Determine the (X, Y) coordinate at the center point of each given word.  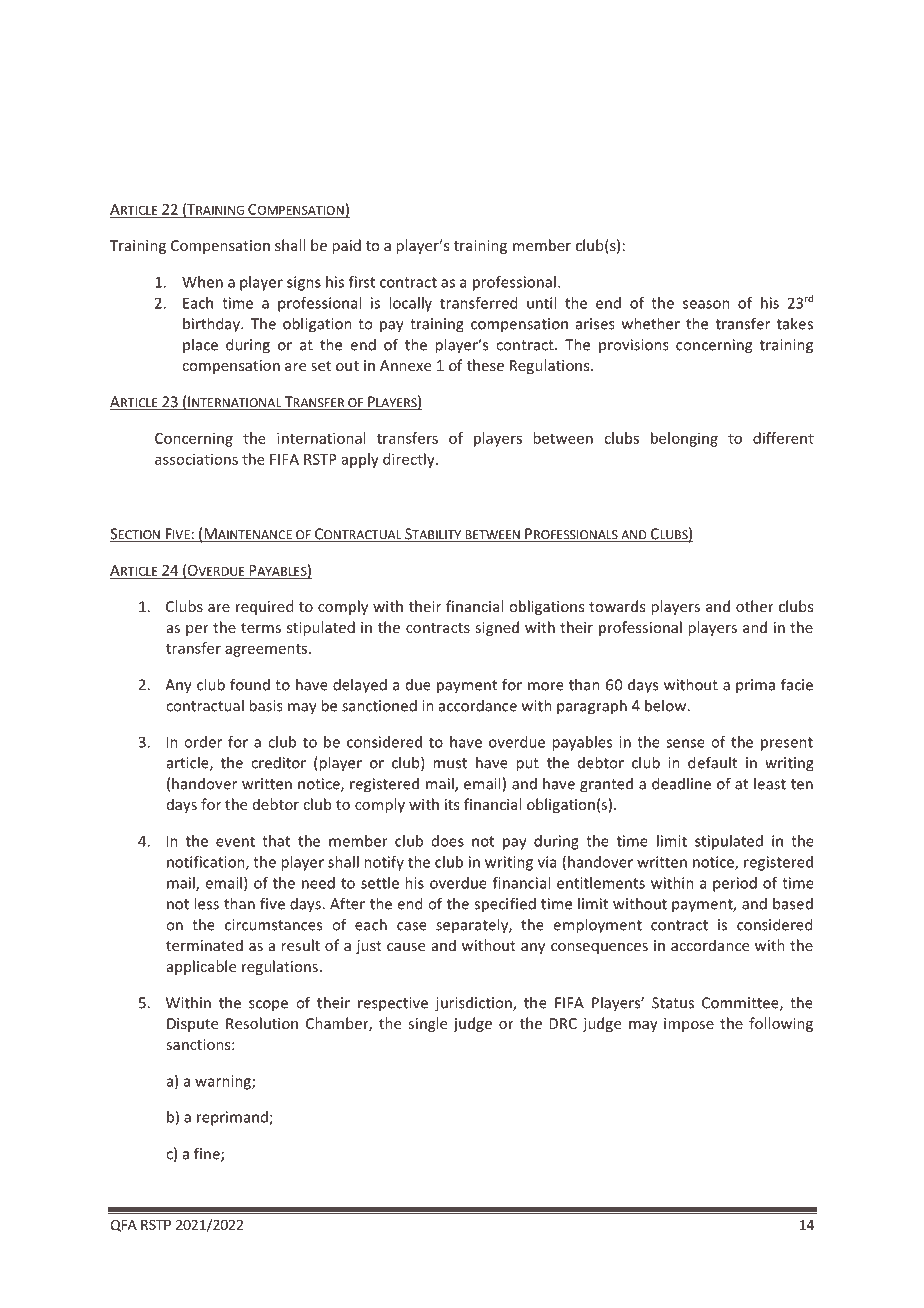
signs (304, 283)
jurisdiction (474, 1004)
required (264, 607)
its (452, 804)
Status (673, 1003)
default (712, 762)
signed (497, 628)
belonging (684, 439)
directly (410, 460)
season (706, 304)
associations (196, 459)
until (541, 303)
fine (208, 1154)
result (300, 945)
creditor (278, 762)
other (755, 606)
